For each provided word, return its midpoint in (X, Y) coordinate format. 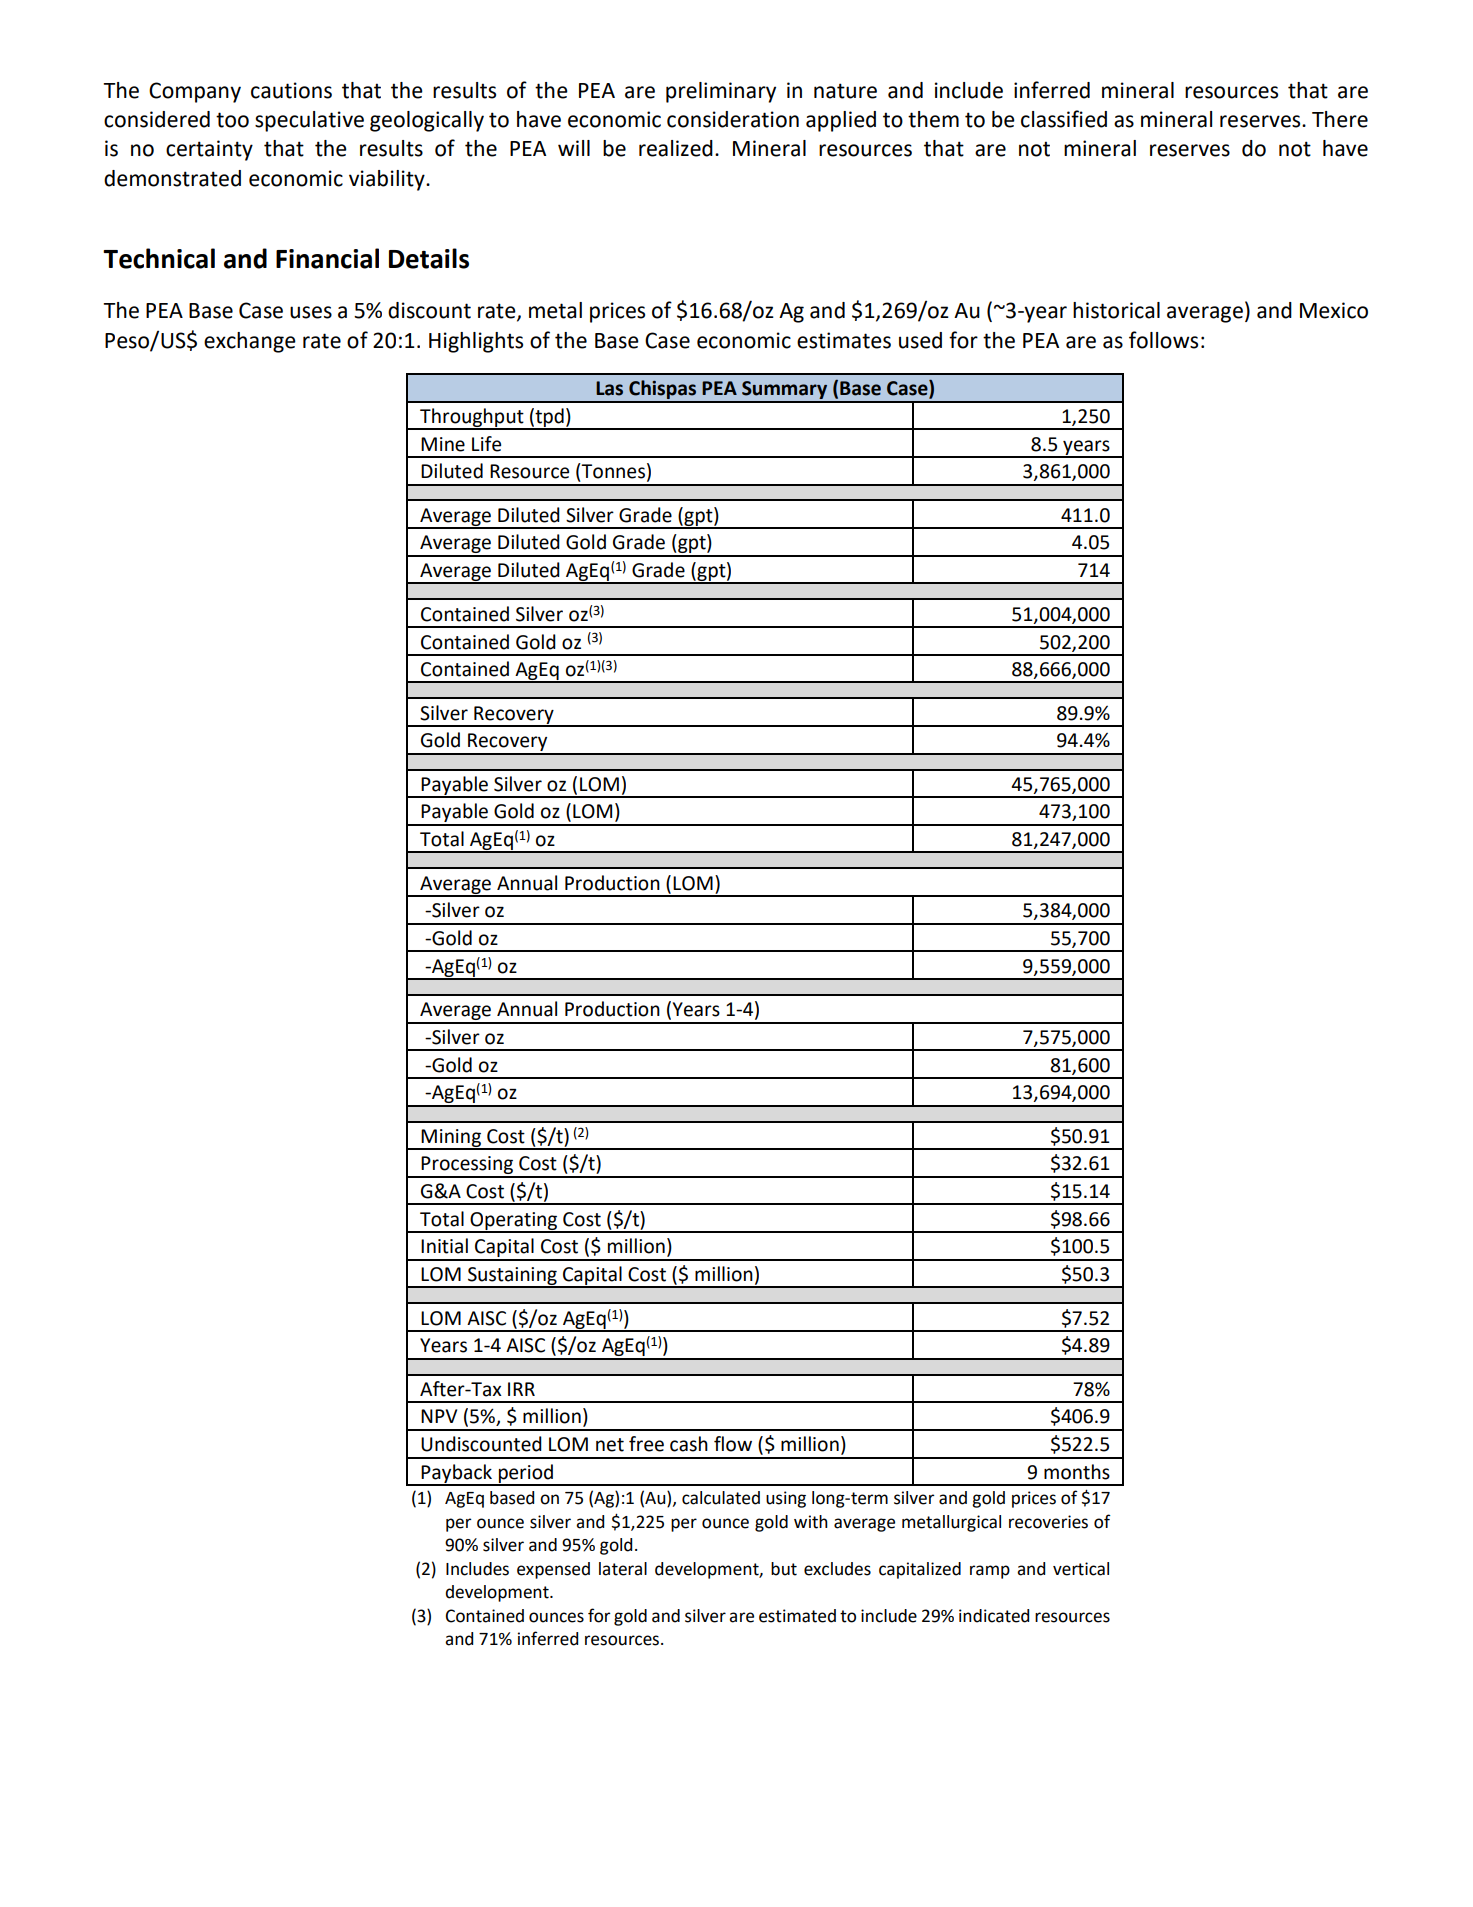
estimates (844, 340)
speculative (309, 121)
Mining (451, 1139)
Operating (514, 1222)
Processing (467, 1166)
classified (1064, 119)
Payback (457, 1474)
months (1077, 1472)
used (920, 340)
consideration (733, 119)
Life (486, 444)
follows (1163, 340)
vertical (1081, 1569)
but (784, 1569)
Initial (444, 1246)
